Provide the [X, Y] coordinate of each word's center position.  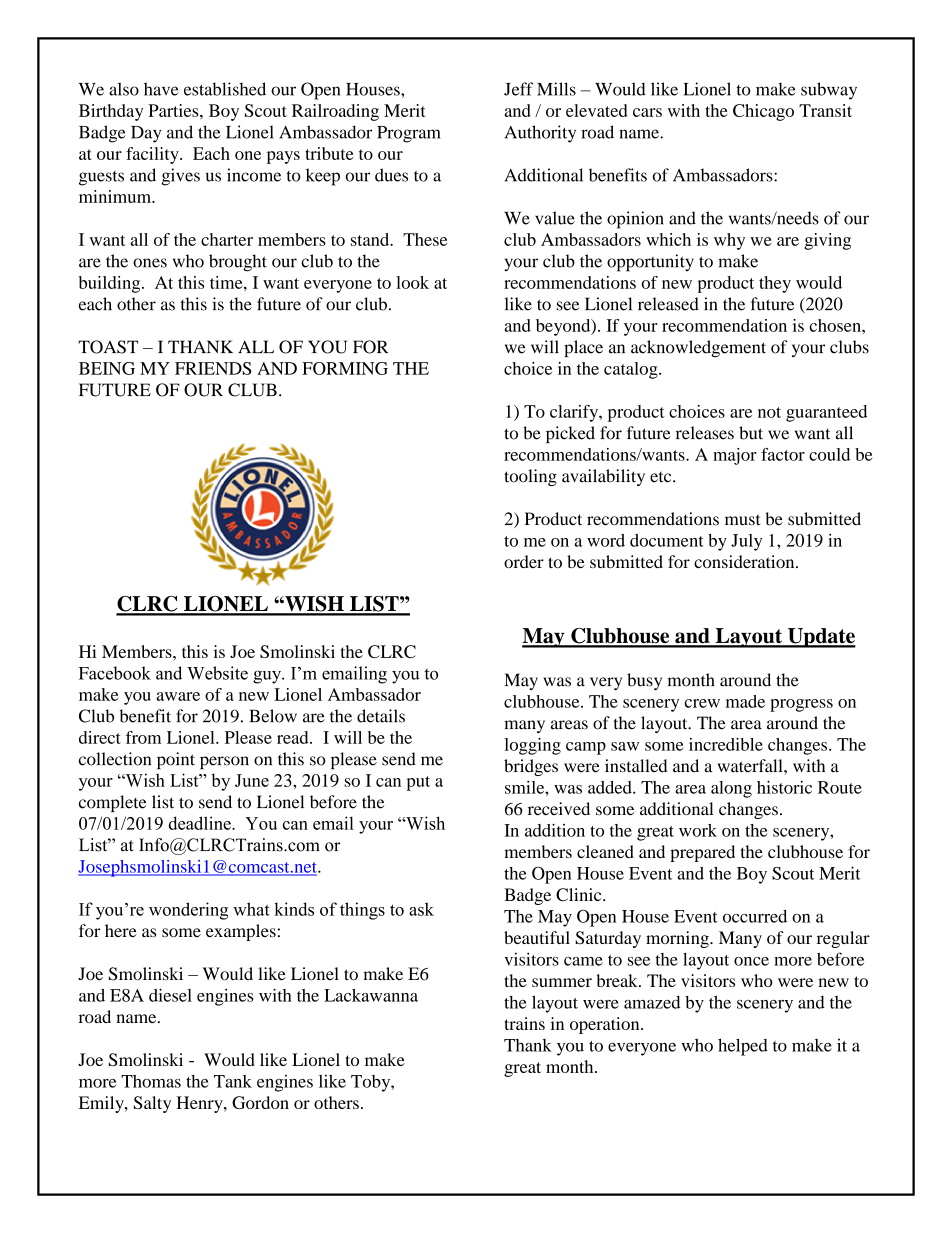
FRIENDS [213, 368]
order [524, 561]
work [698, 830]
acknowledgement [698, 348]
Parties [174, 110]
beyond [564, 327]
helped [743, 1047]
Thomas [151, 1081]
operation [606, 1025]
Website [217, 673]
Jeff [518, 89]
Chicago [763, 112]
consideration [745, 561]
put [418, 783]
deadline [200, 823]
